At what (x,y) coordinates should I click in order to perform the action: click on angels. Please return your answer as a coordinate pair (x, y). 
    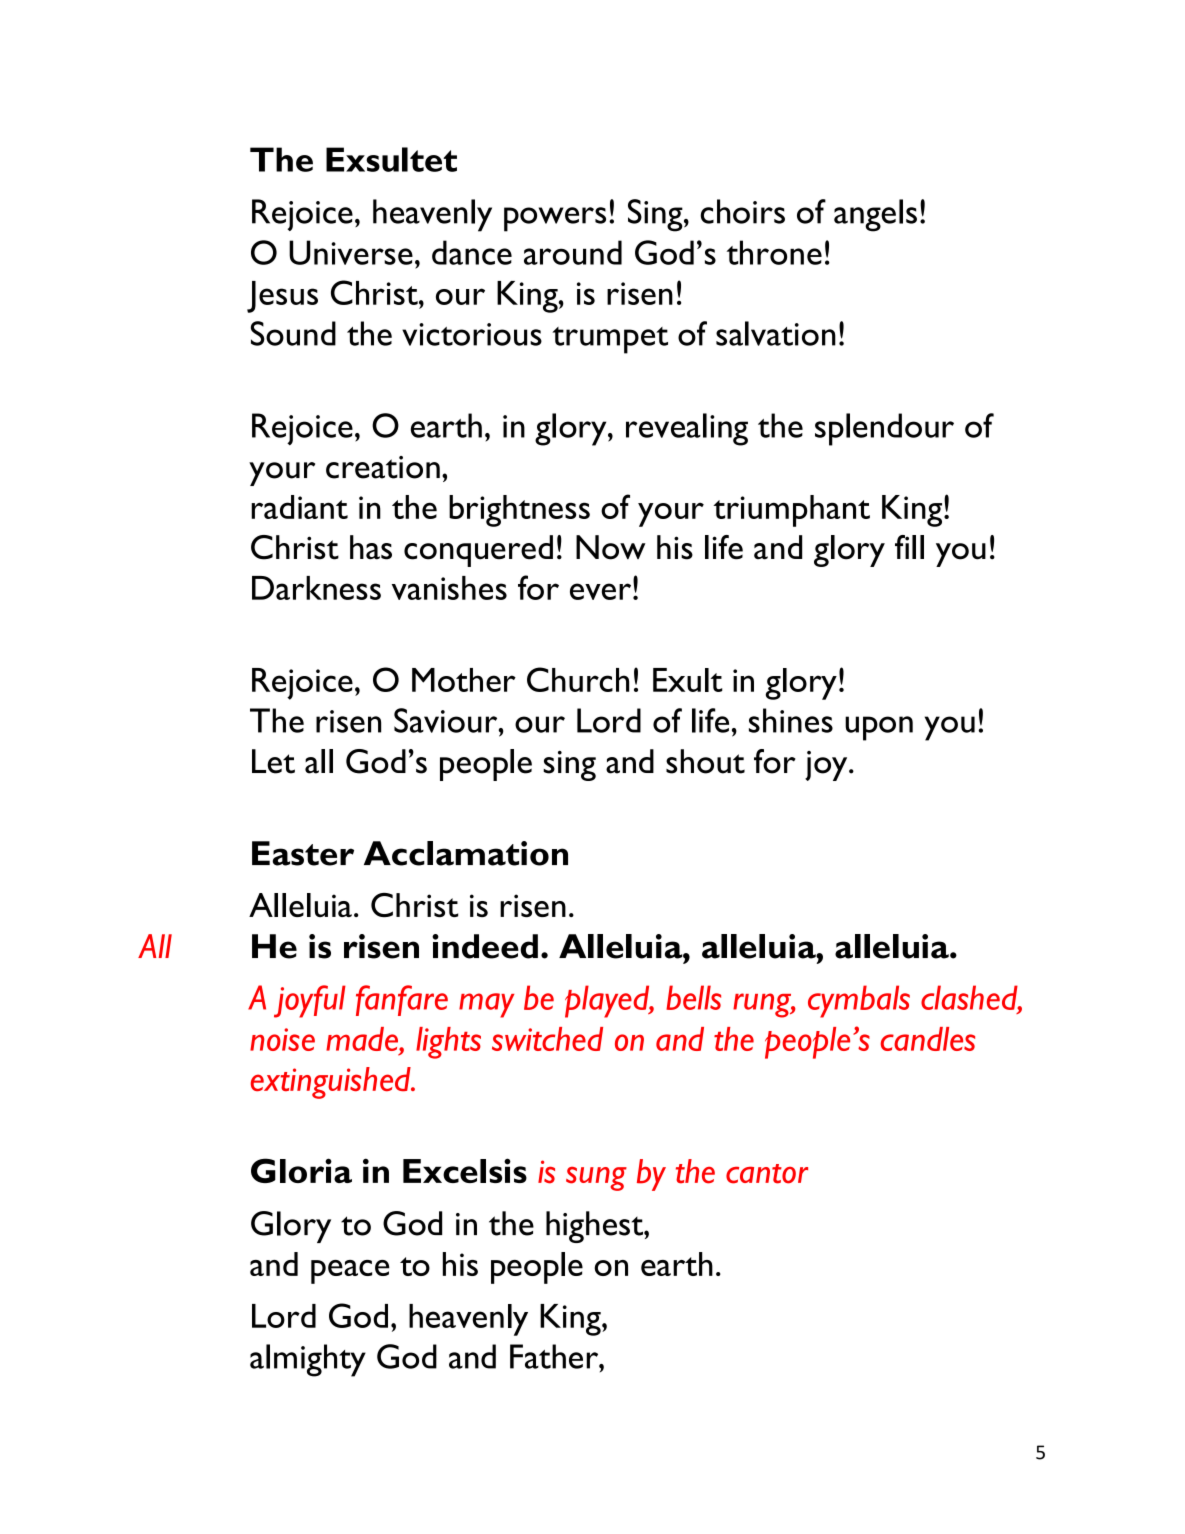
    Looking at the image, I should click on (875, 215).
